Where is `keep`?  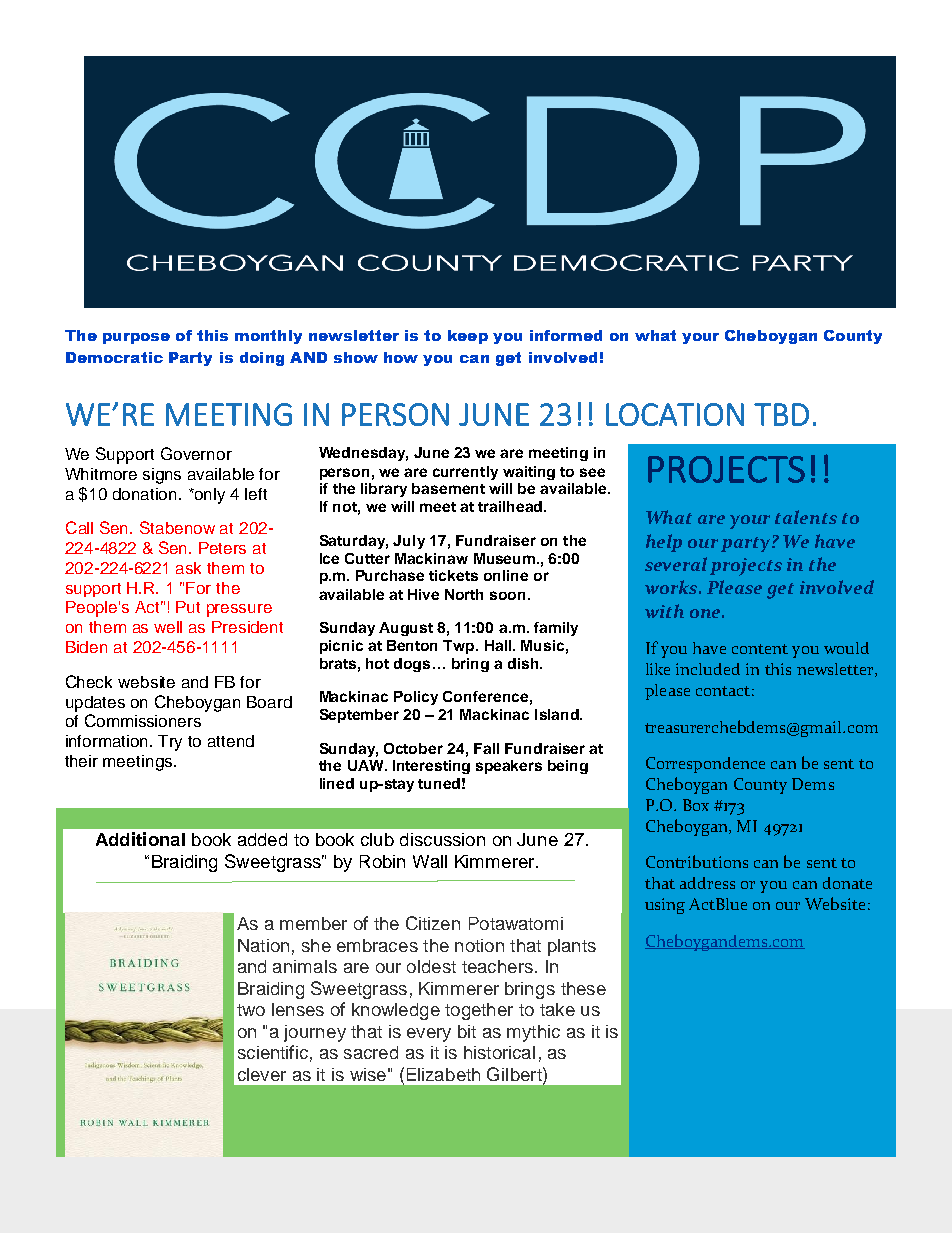 keep is located at coordinates (468, 337).
